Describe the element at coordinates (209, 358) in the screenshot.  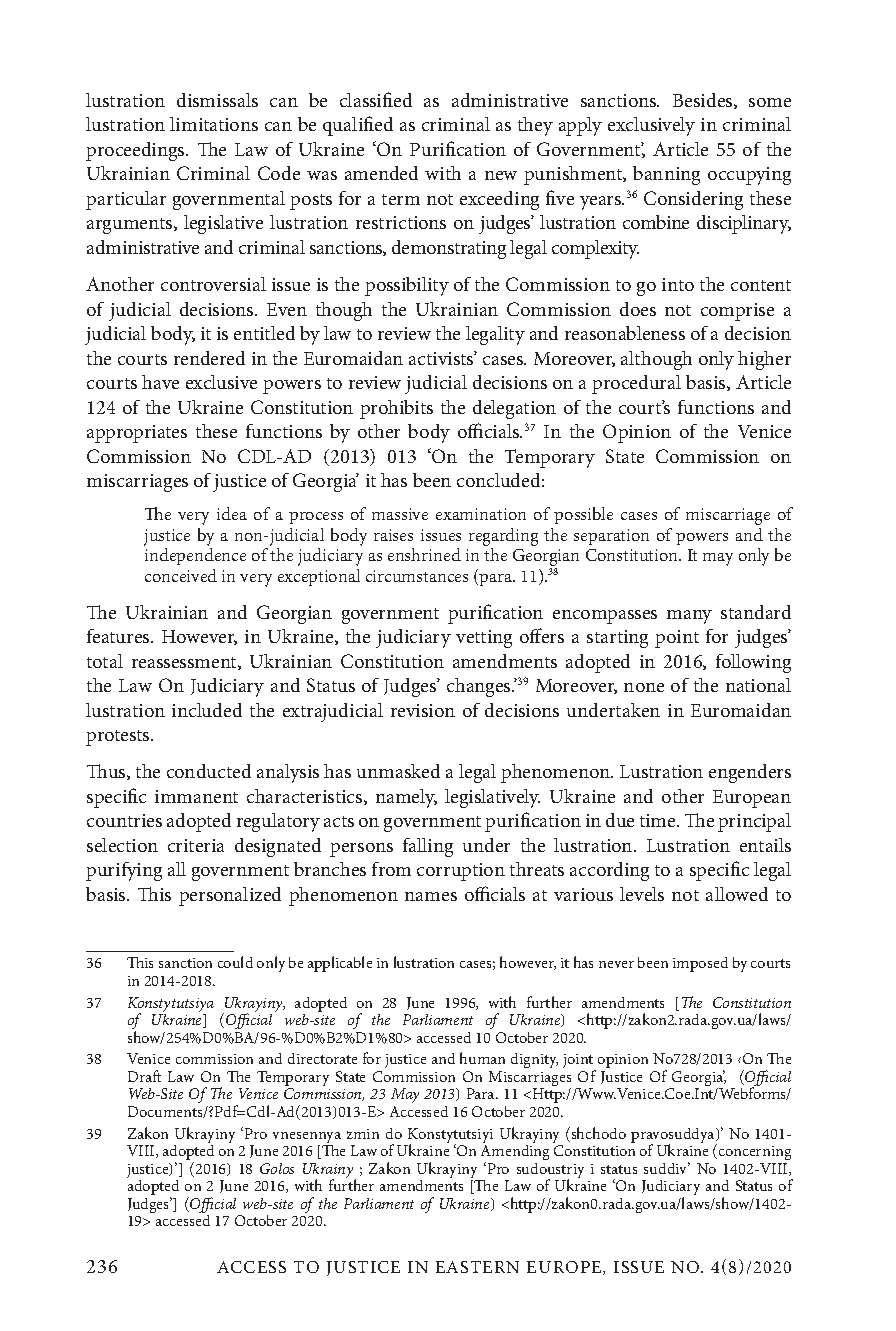
I see `rendered` at that location.
